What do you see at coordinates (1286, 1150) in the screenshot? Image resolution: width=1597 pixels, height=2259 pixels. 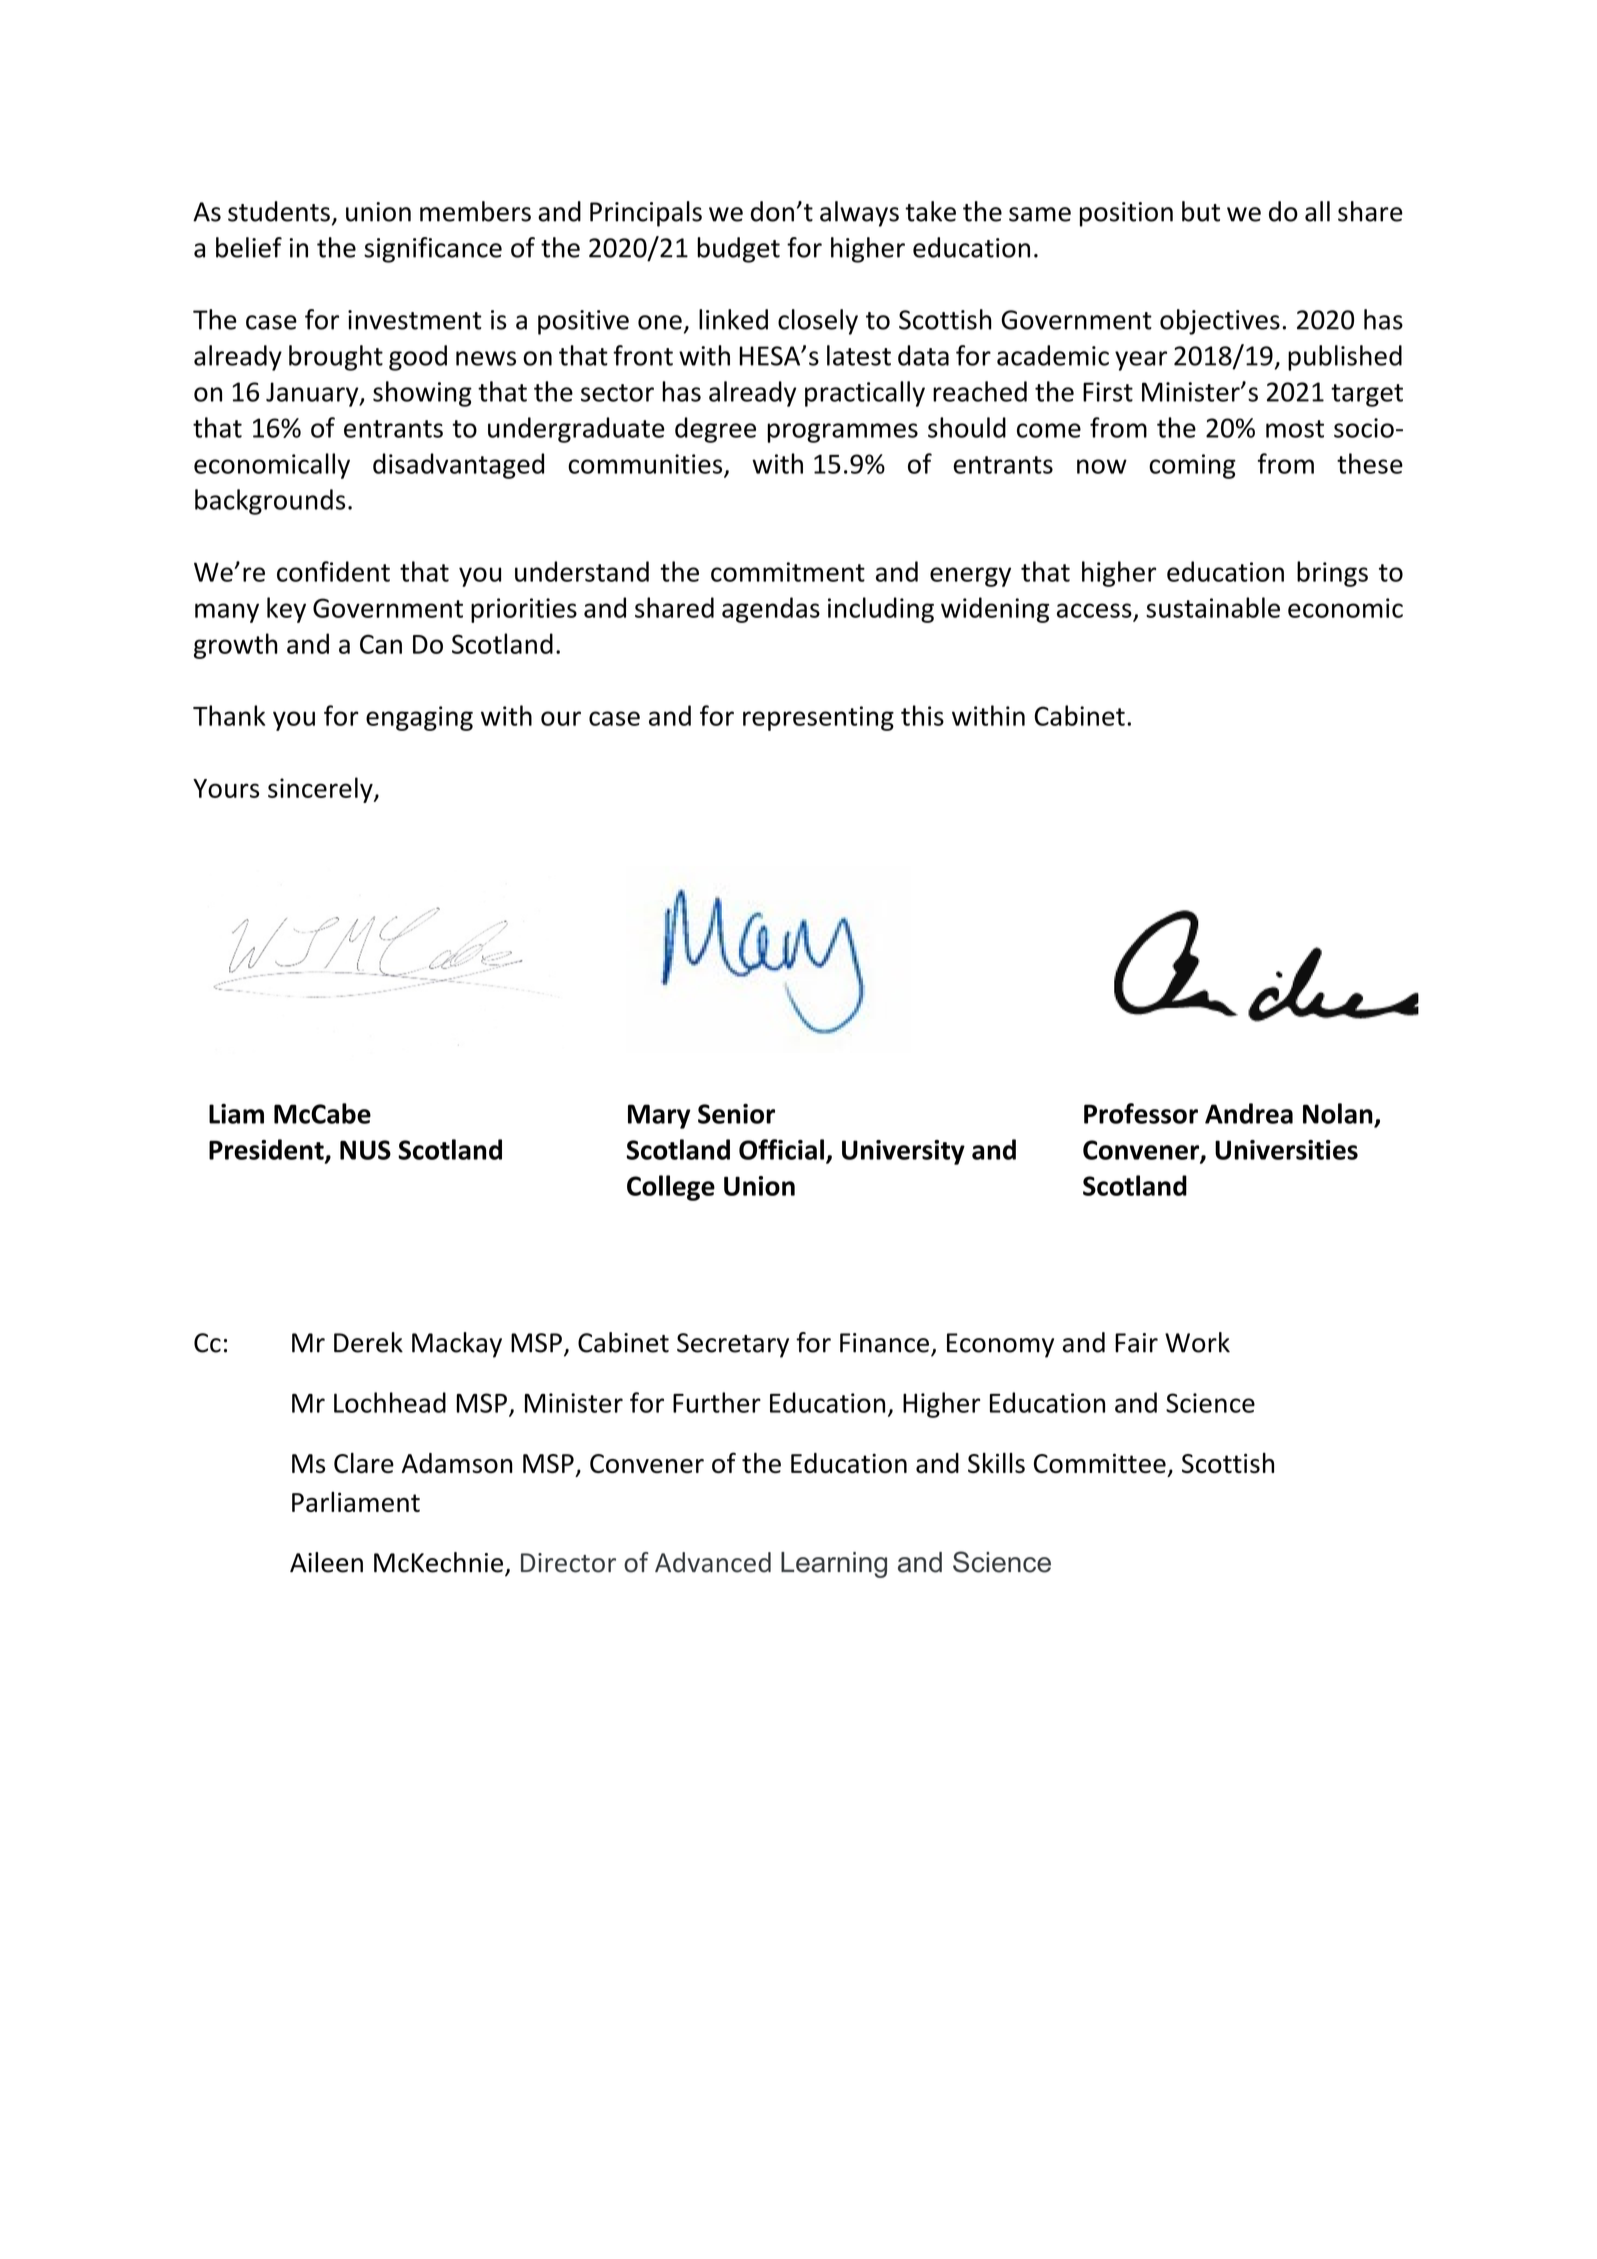 I see `Universities` at bounding box center [1286, 1150].
